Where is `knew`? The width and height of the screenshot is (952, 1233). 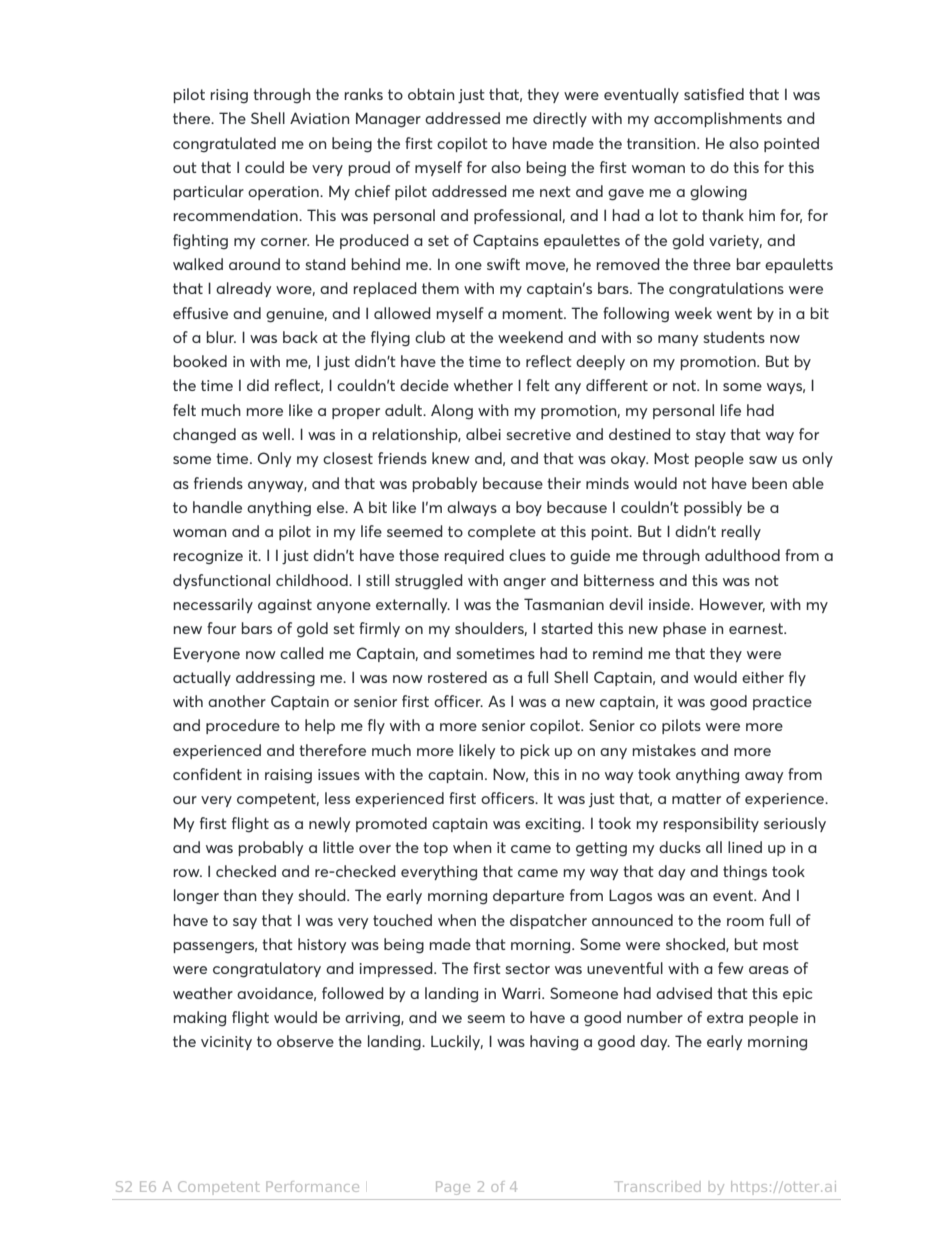 knew is located at coordinates (451, 458).
